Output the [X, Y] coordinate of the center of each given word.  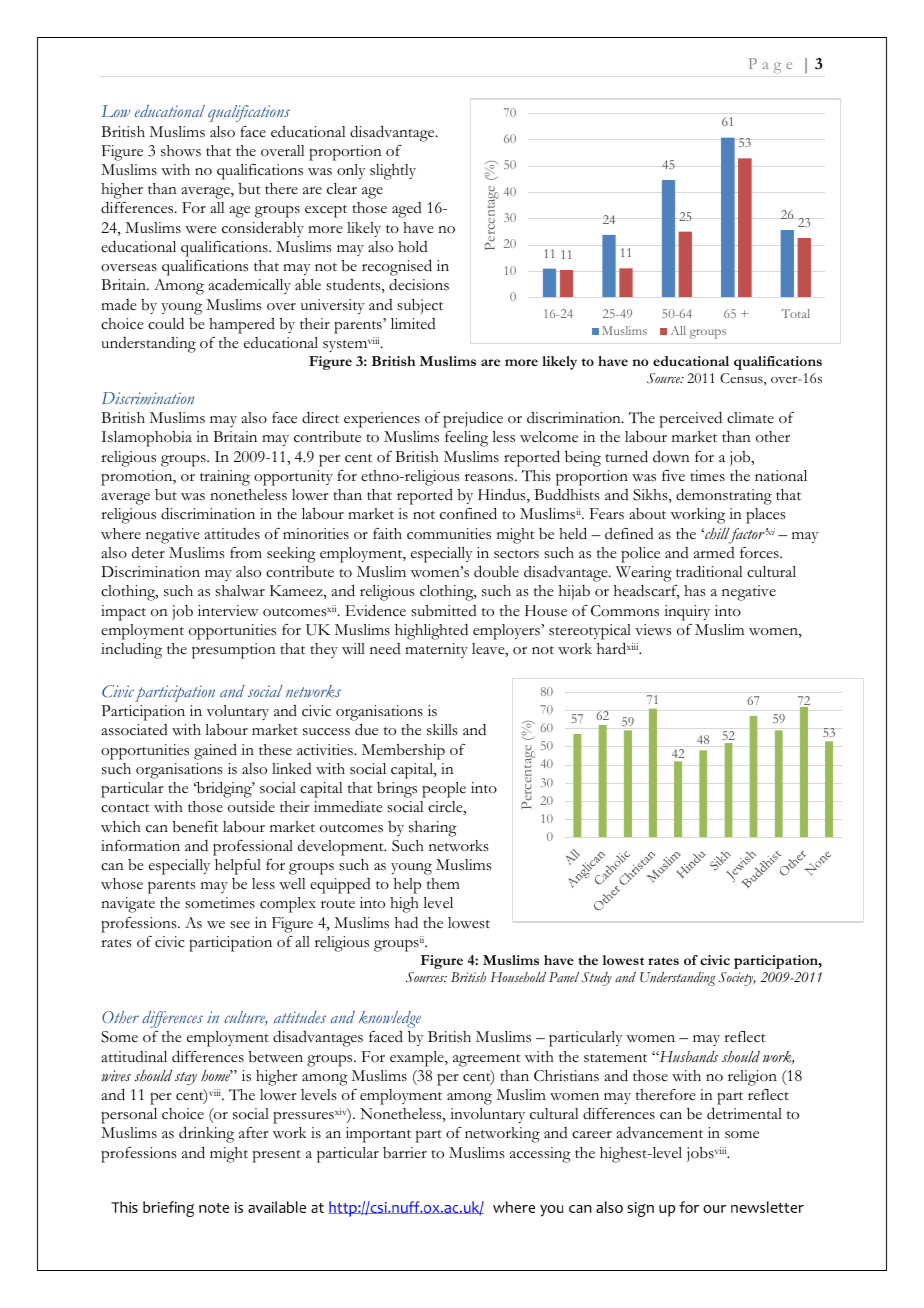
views [653, 630]
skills [442, 730]
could [166, 323]
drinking [206, 1134]
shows [181, 151]
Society [737, 979]
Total [795, 313]
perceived [691, 419]
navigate [128, 905]
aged [407, 210]
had [406, 922]
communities [449, 534]
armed [714, 552]
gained [215, 752]
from [246, 553]
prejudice [473, 419]
